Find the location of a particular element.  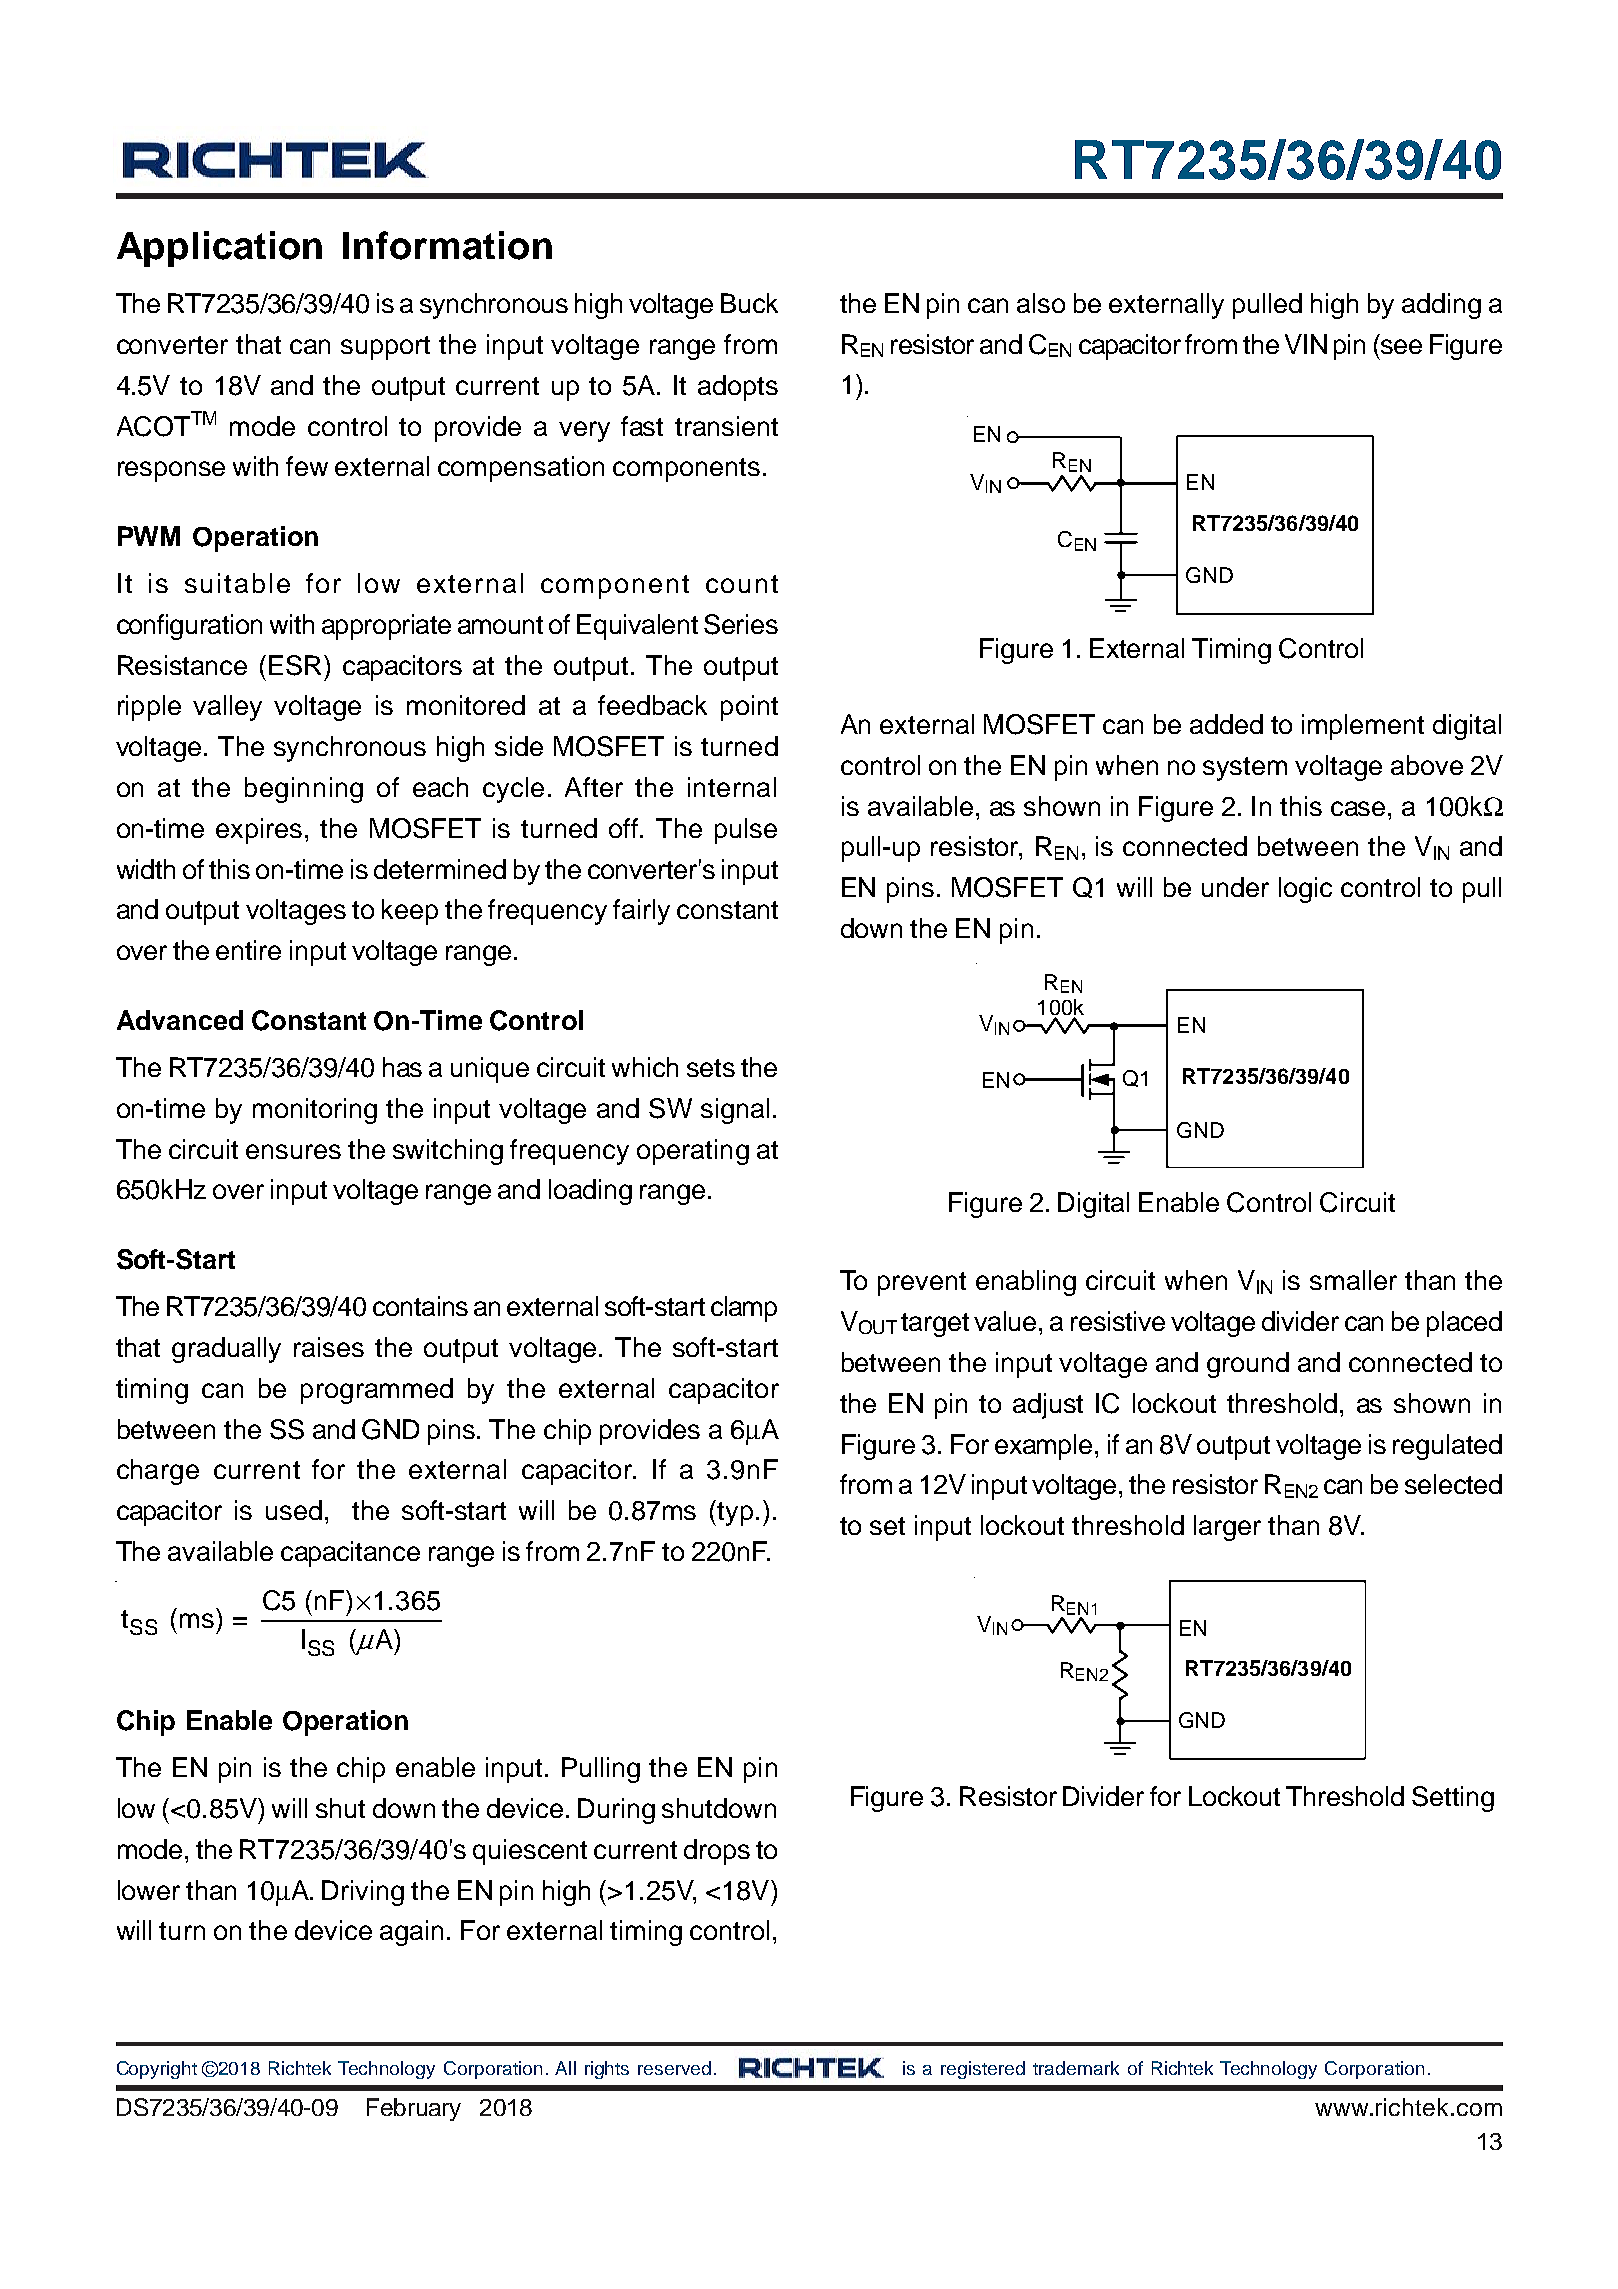

logic is located at coordinates (1305, 890).
